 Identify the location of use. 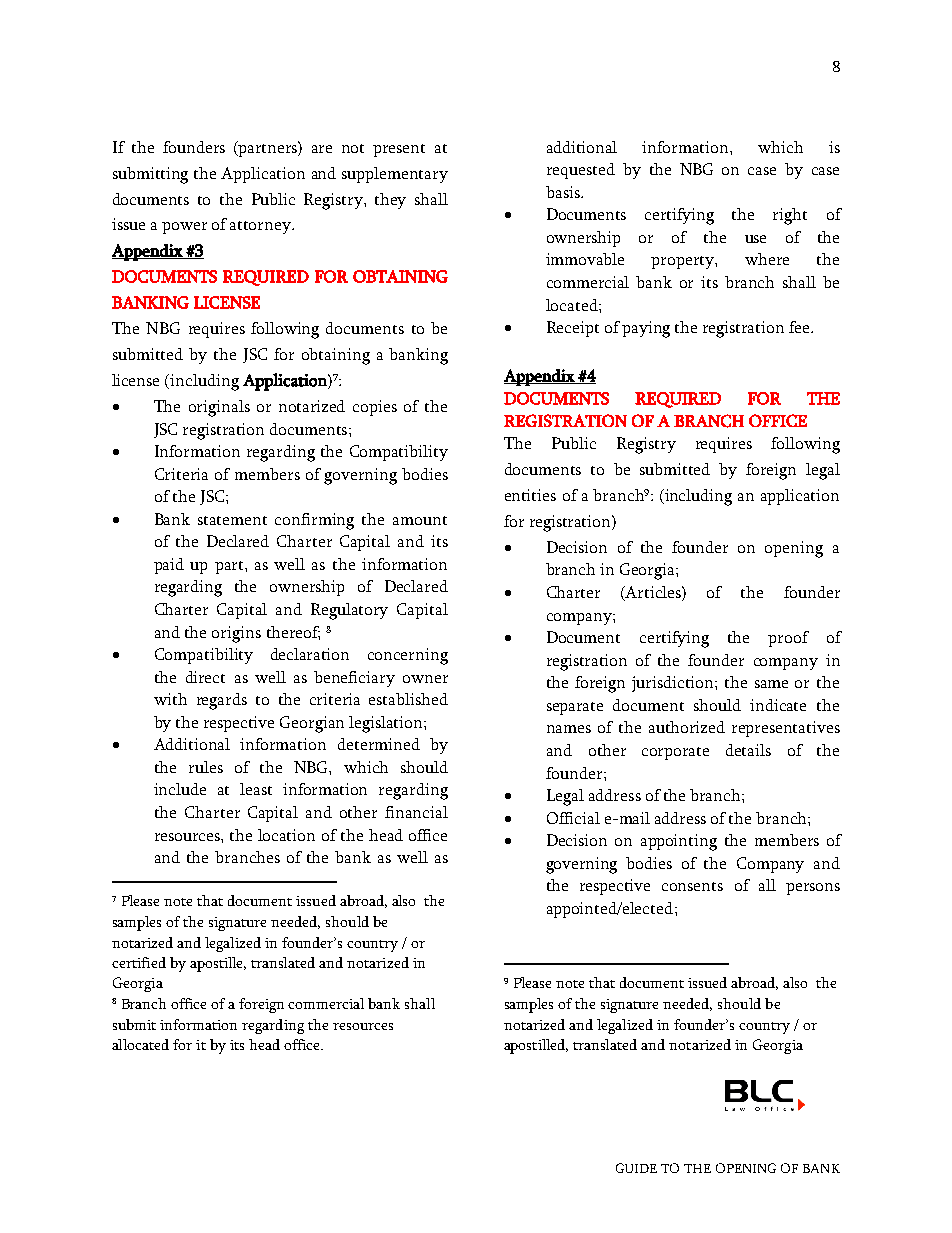
(755, 239).
